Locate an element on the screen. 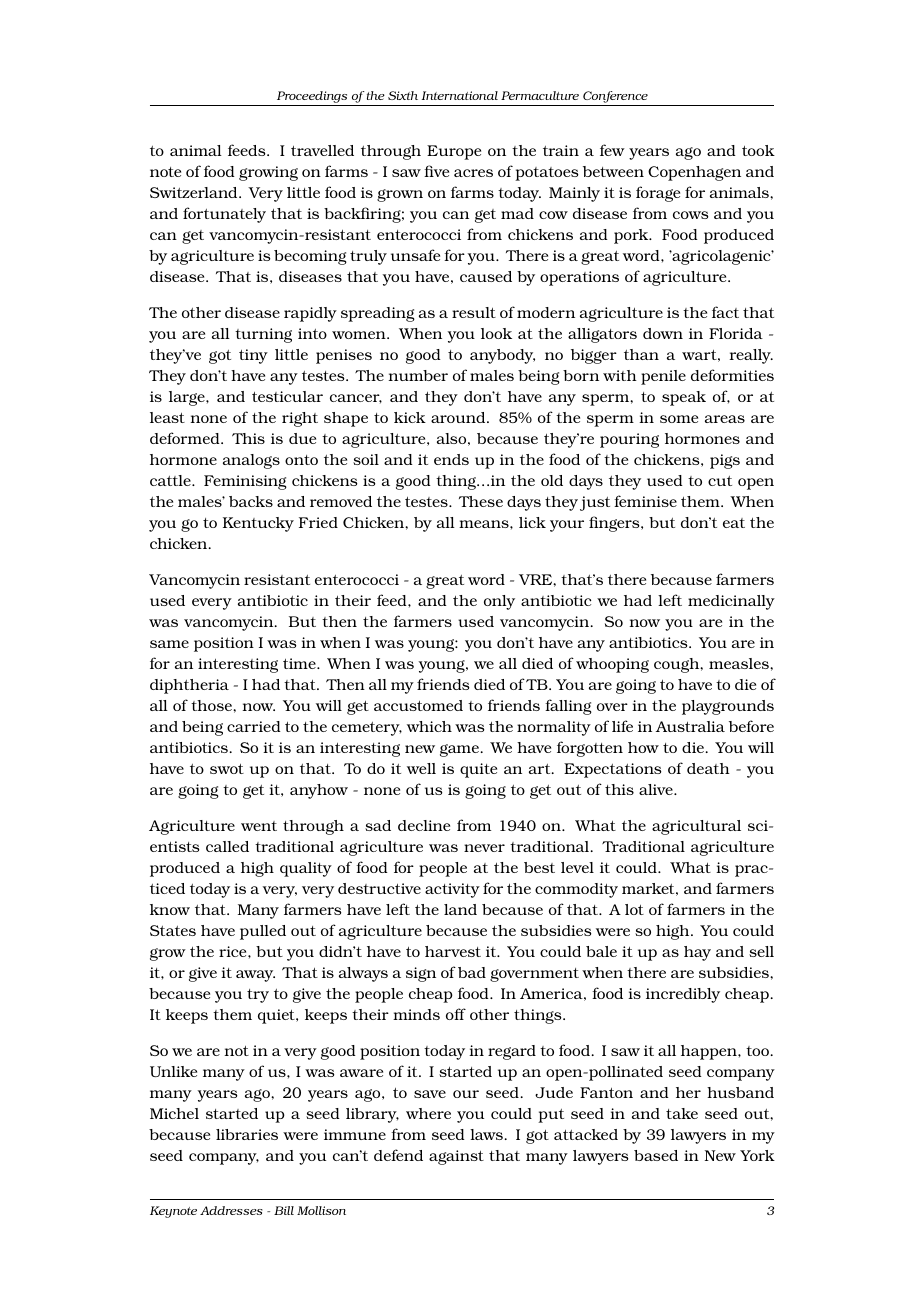  Proceedings is located at coordinates (312, 98).
